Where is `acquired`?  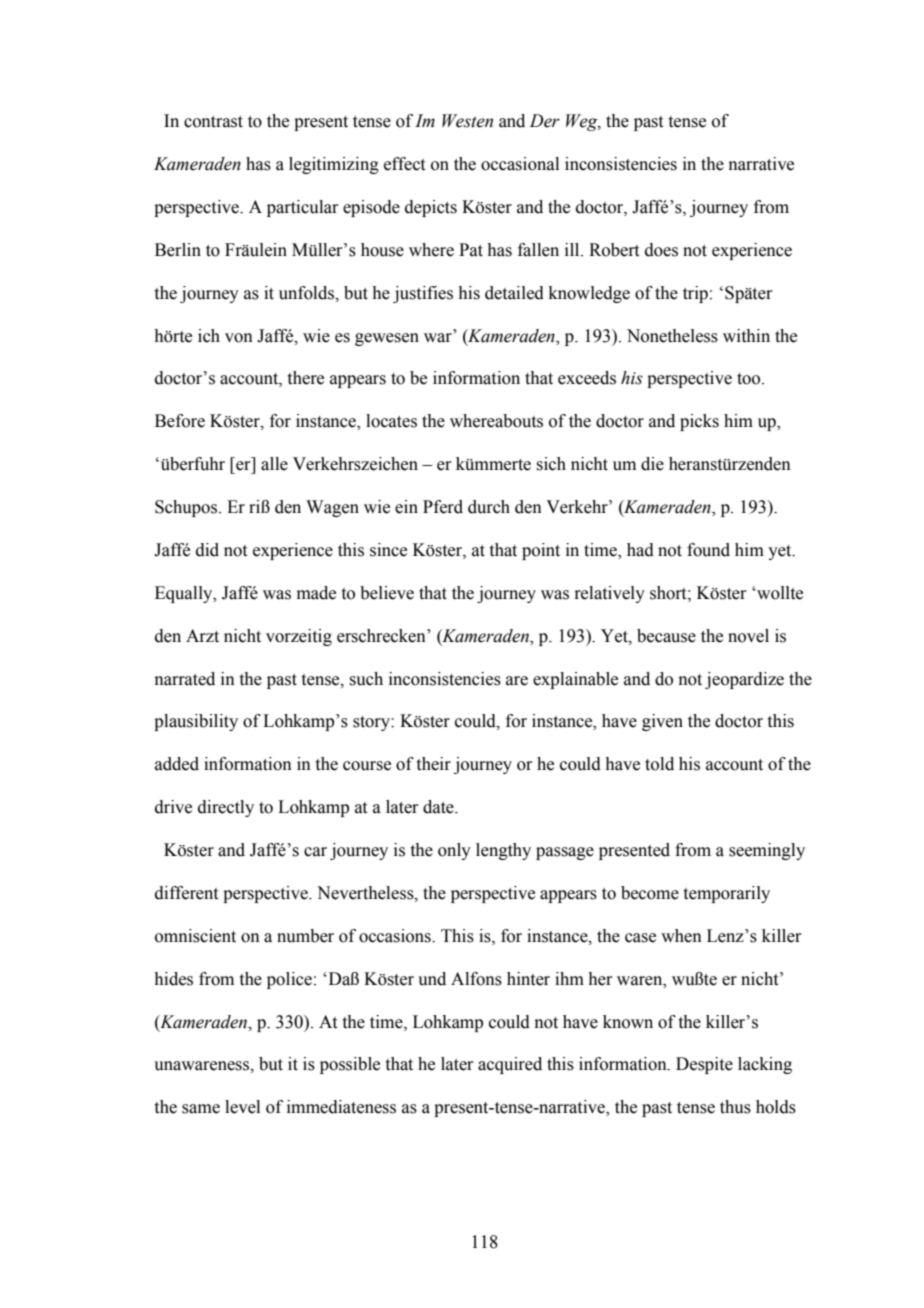
acquired is located at coordinates (510, 1065).
